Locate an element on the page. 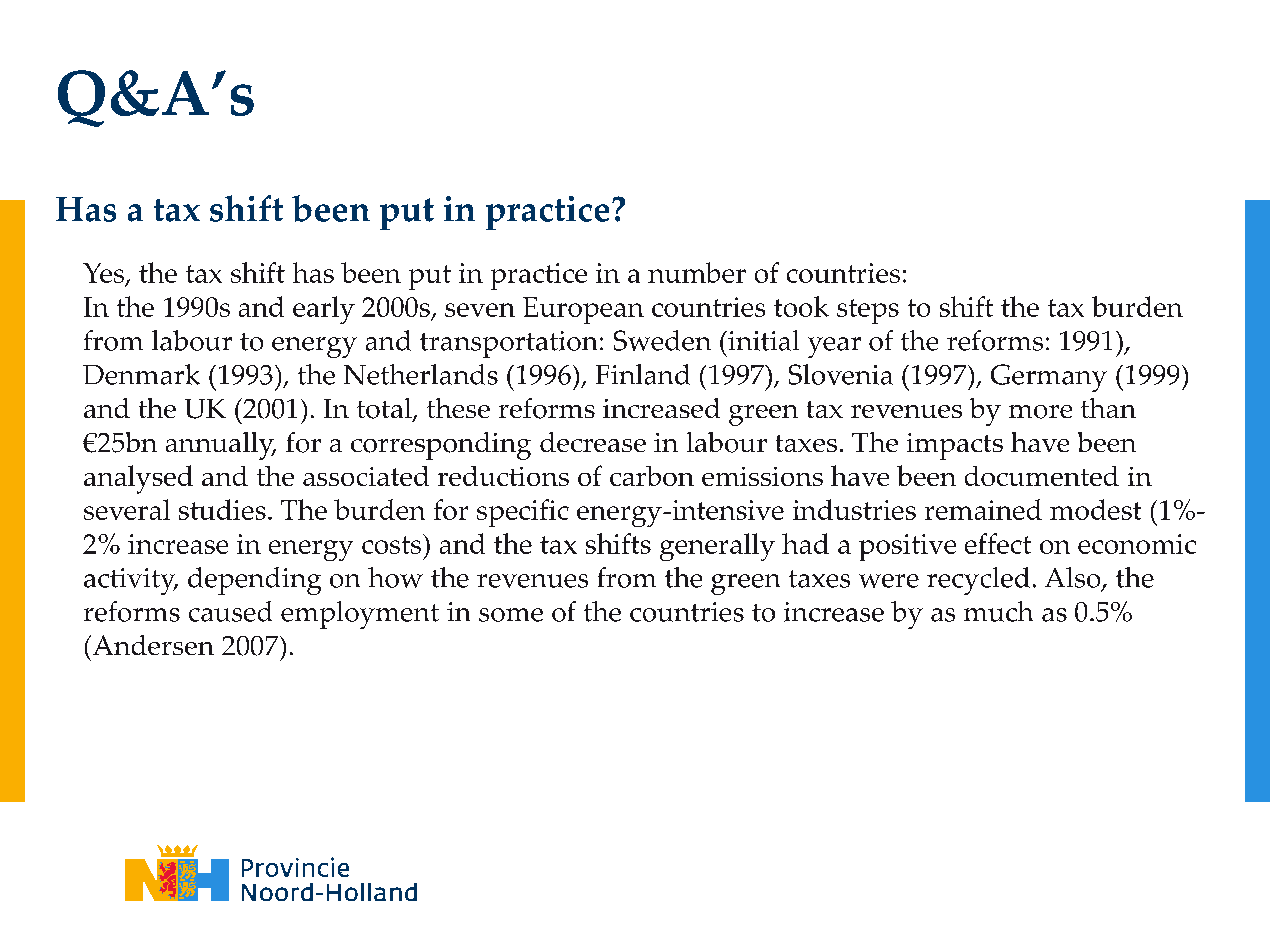  Yes is located at coordinates (104, 274).
